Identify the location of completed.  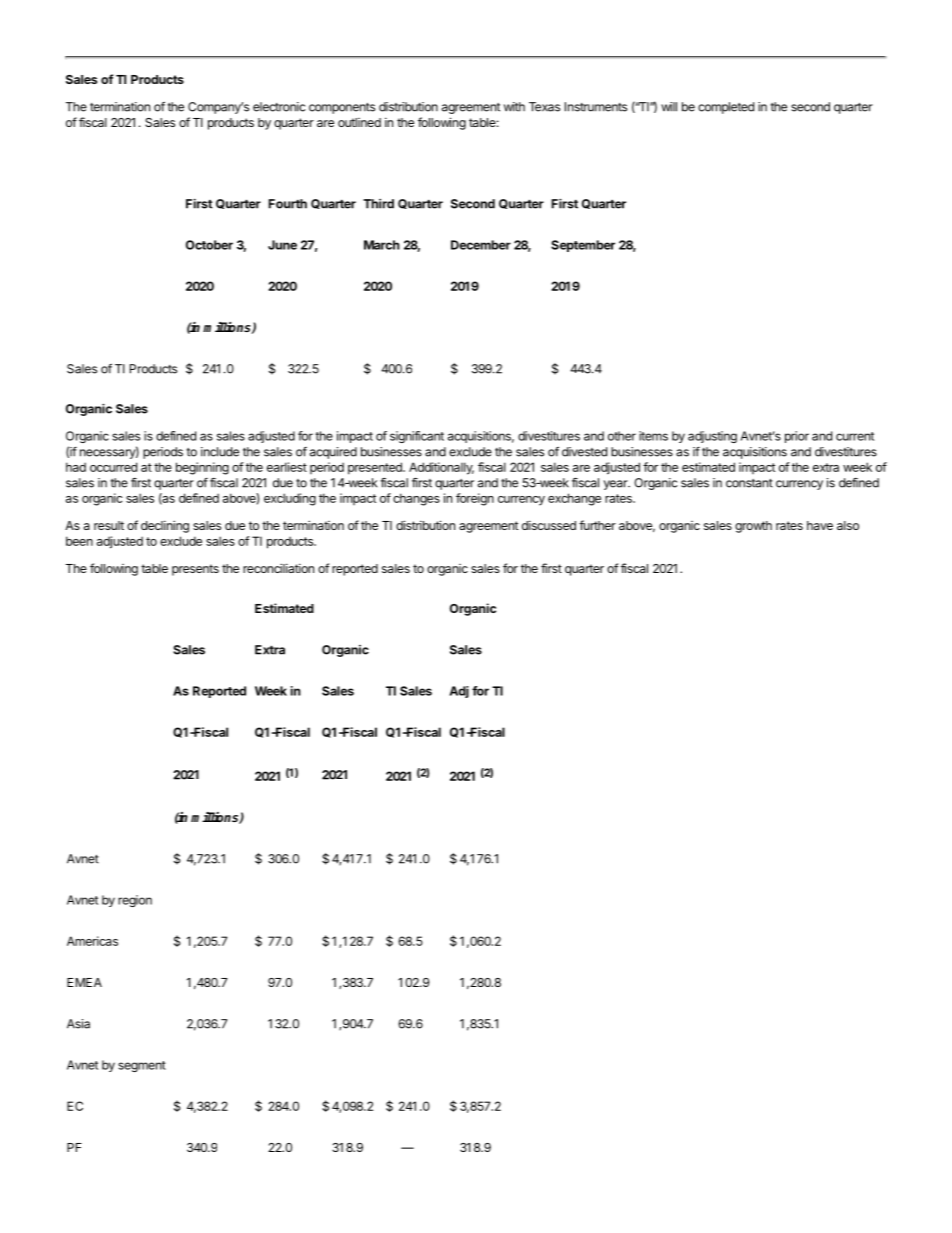
(726, 108).
